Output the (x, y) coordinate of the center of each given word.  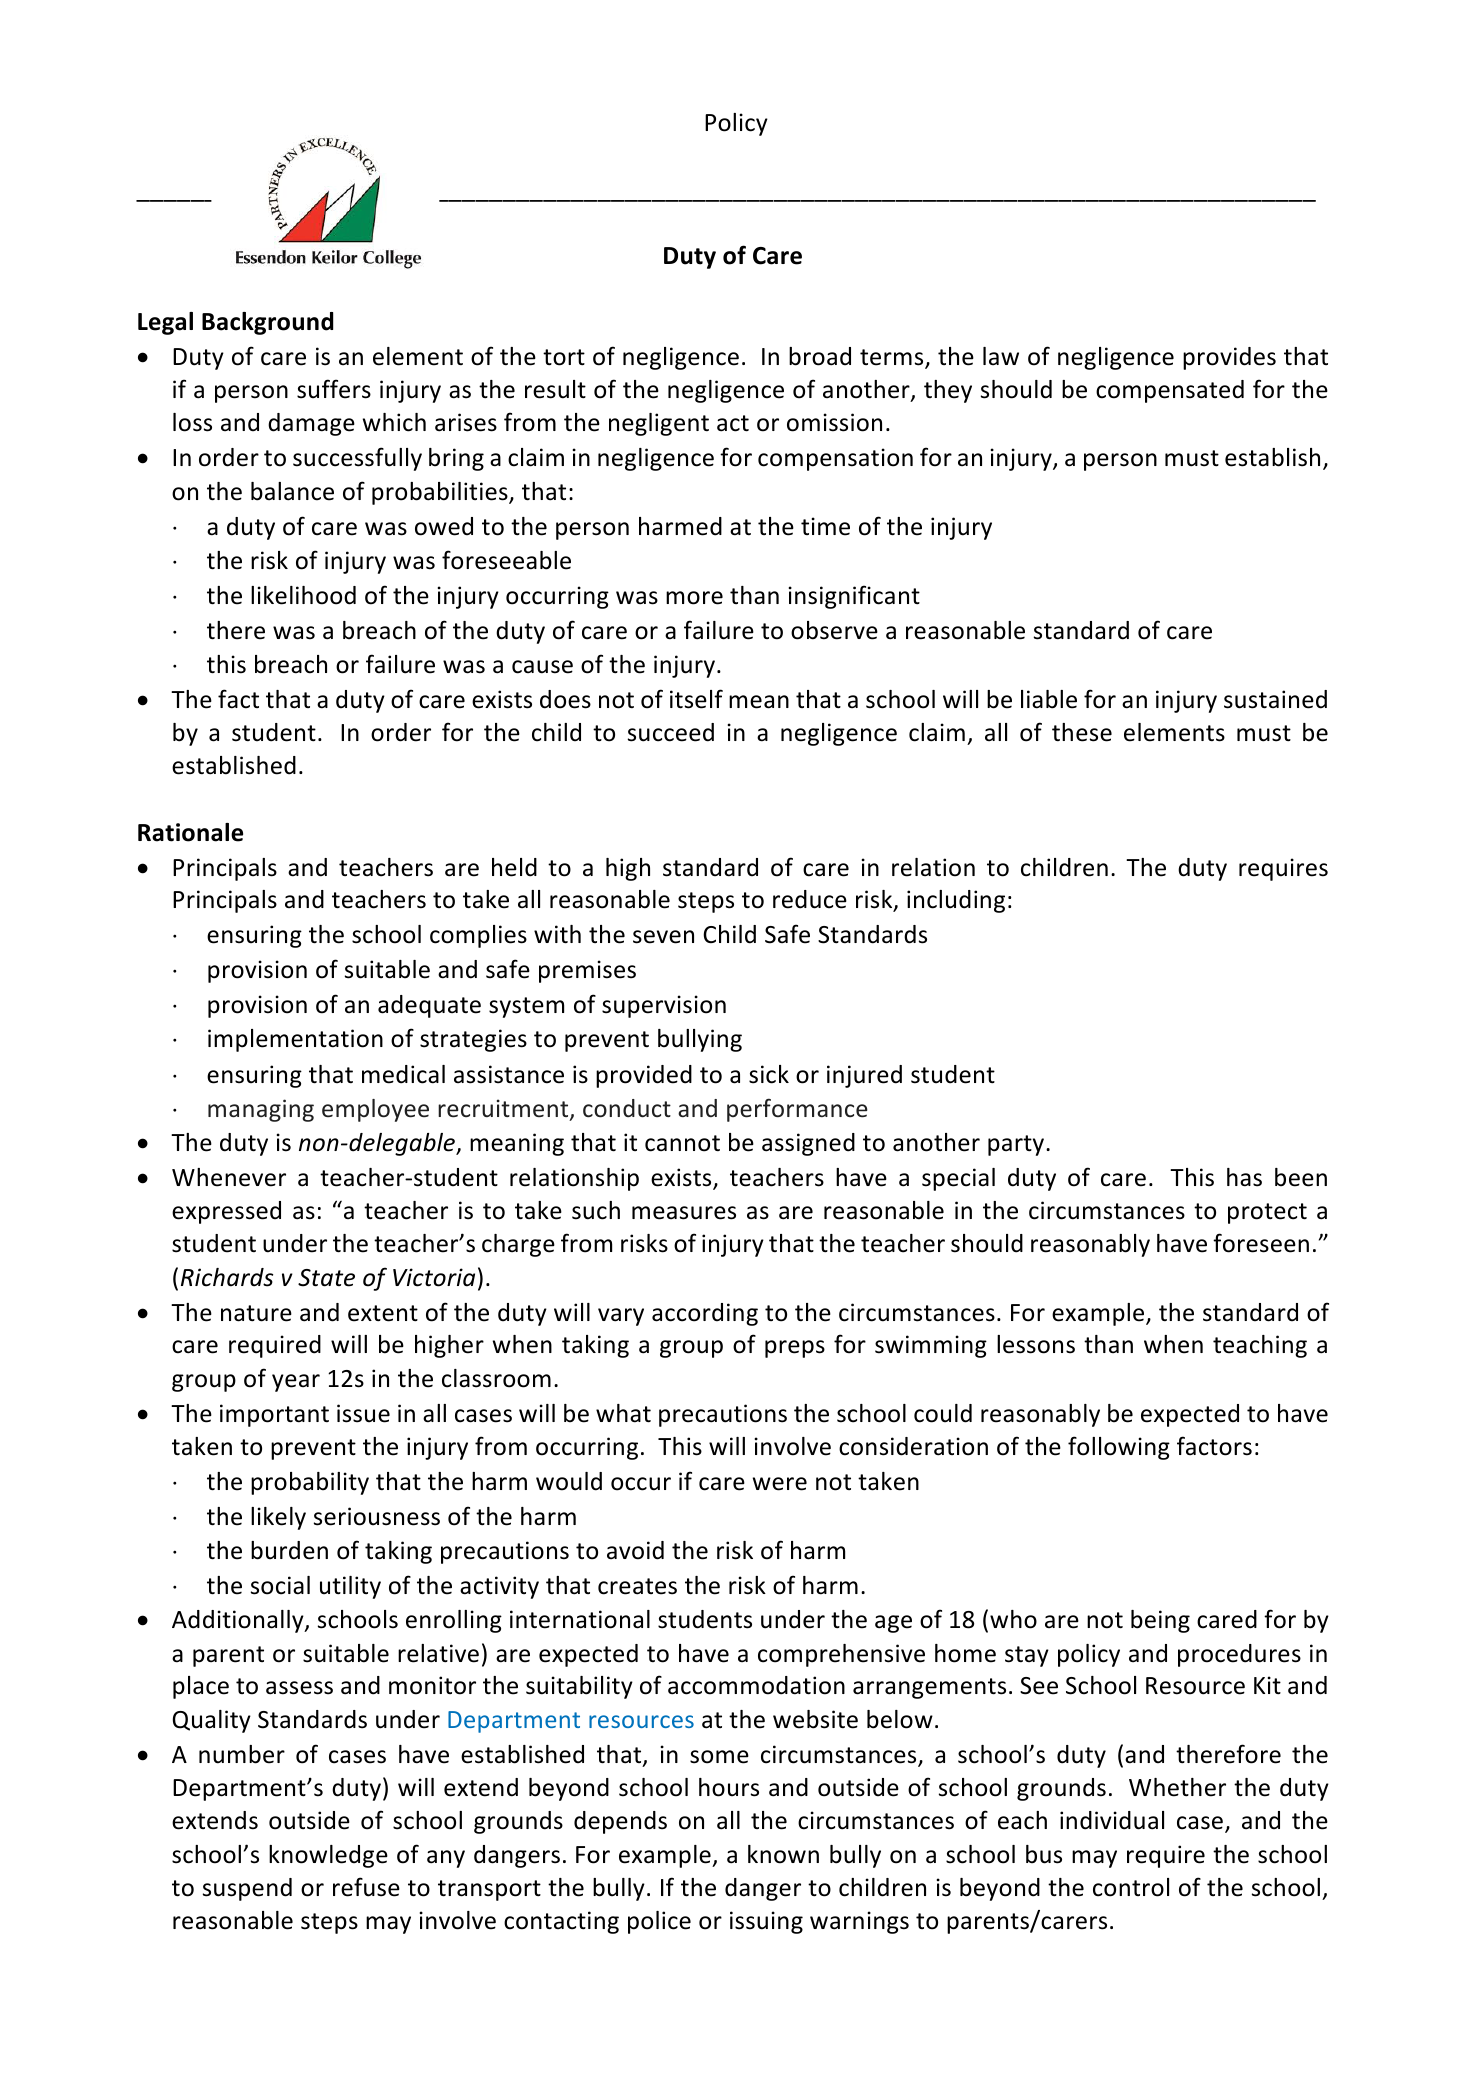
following (1119, 1448)
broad (820, 356)
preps (795, 1349)
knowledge (328, 1856)
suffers (334, 389)
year (296, 1383)
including (956, 901)
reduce (810, 899)
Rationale (190, 832)
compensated (1170, 391)
